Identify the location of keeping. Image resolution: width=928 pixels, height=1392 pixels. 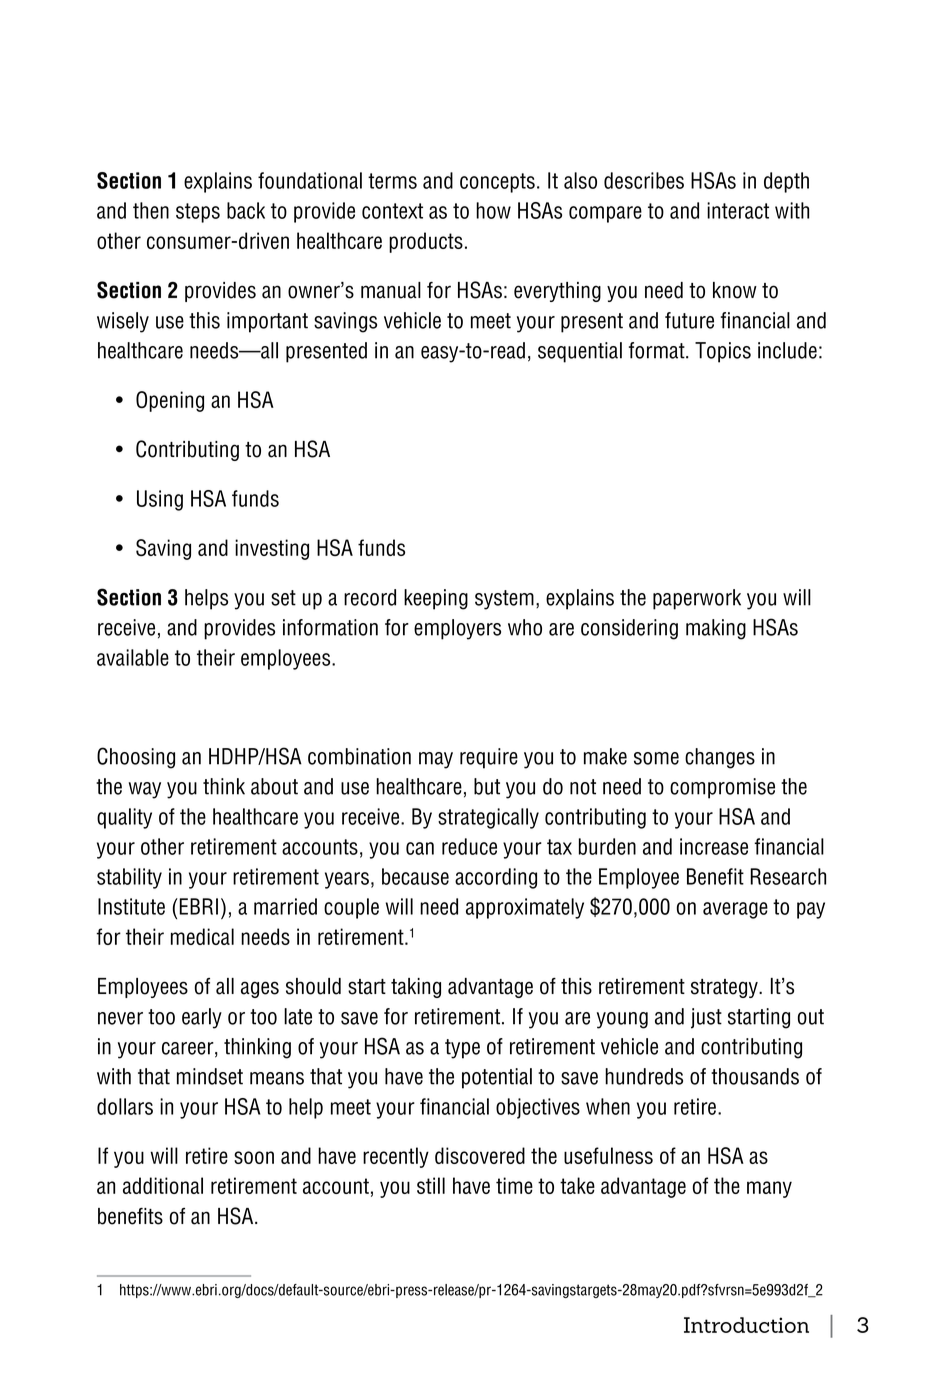
(436, 599).
